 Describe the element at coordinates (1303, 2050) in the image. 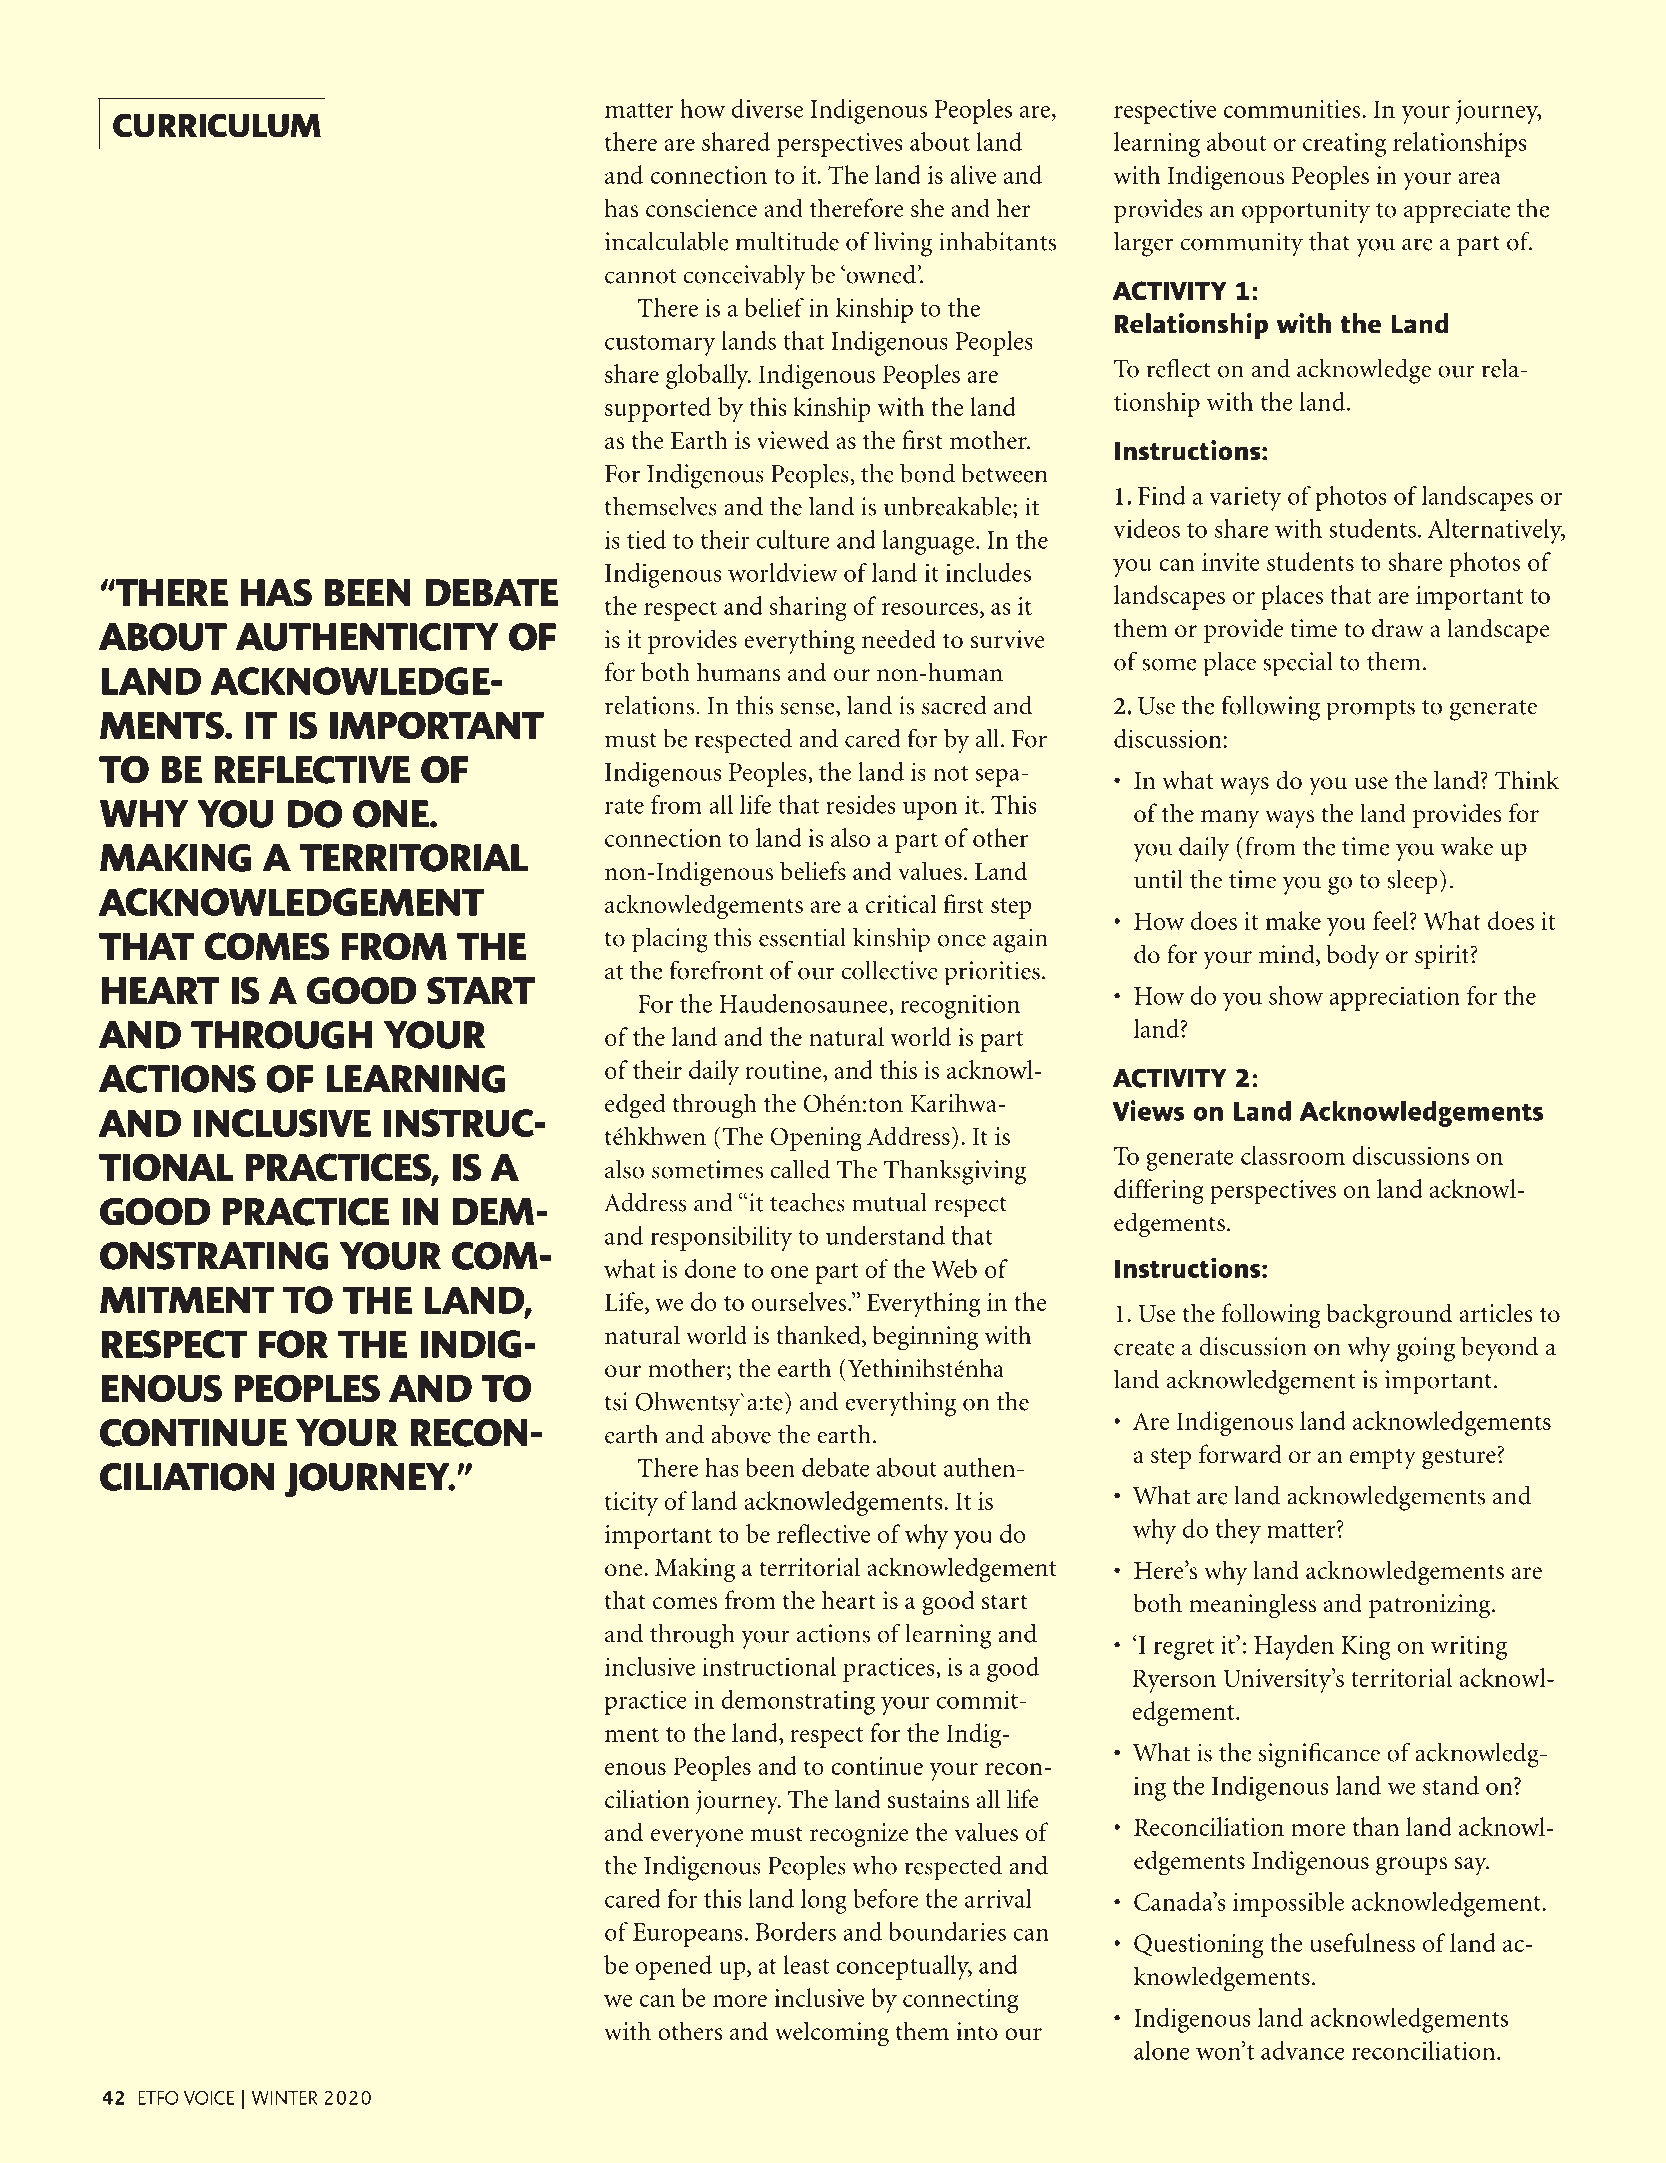

I see `advance` at that location.
